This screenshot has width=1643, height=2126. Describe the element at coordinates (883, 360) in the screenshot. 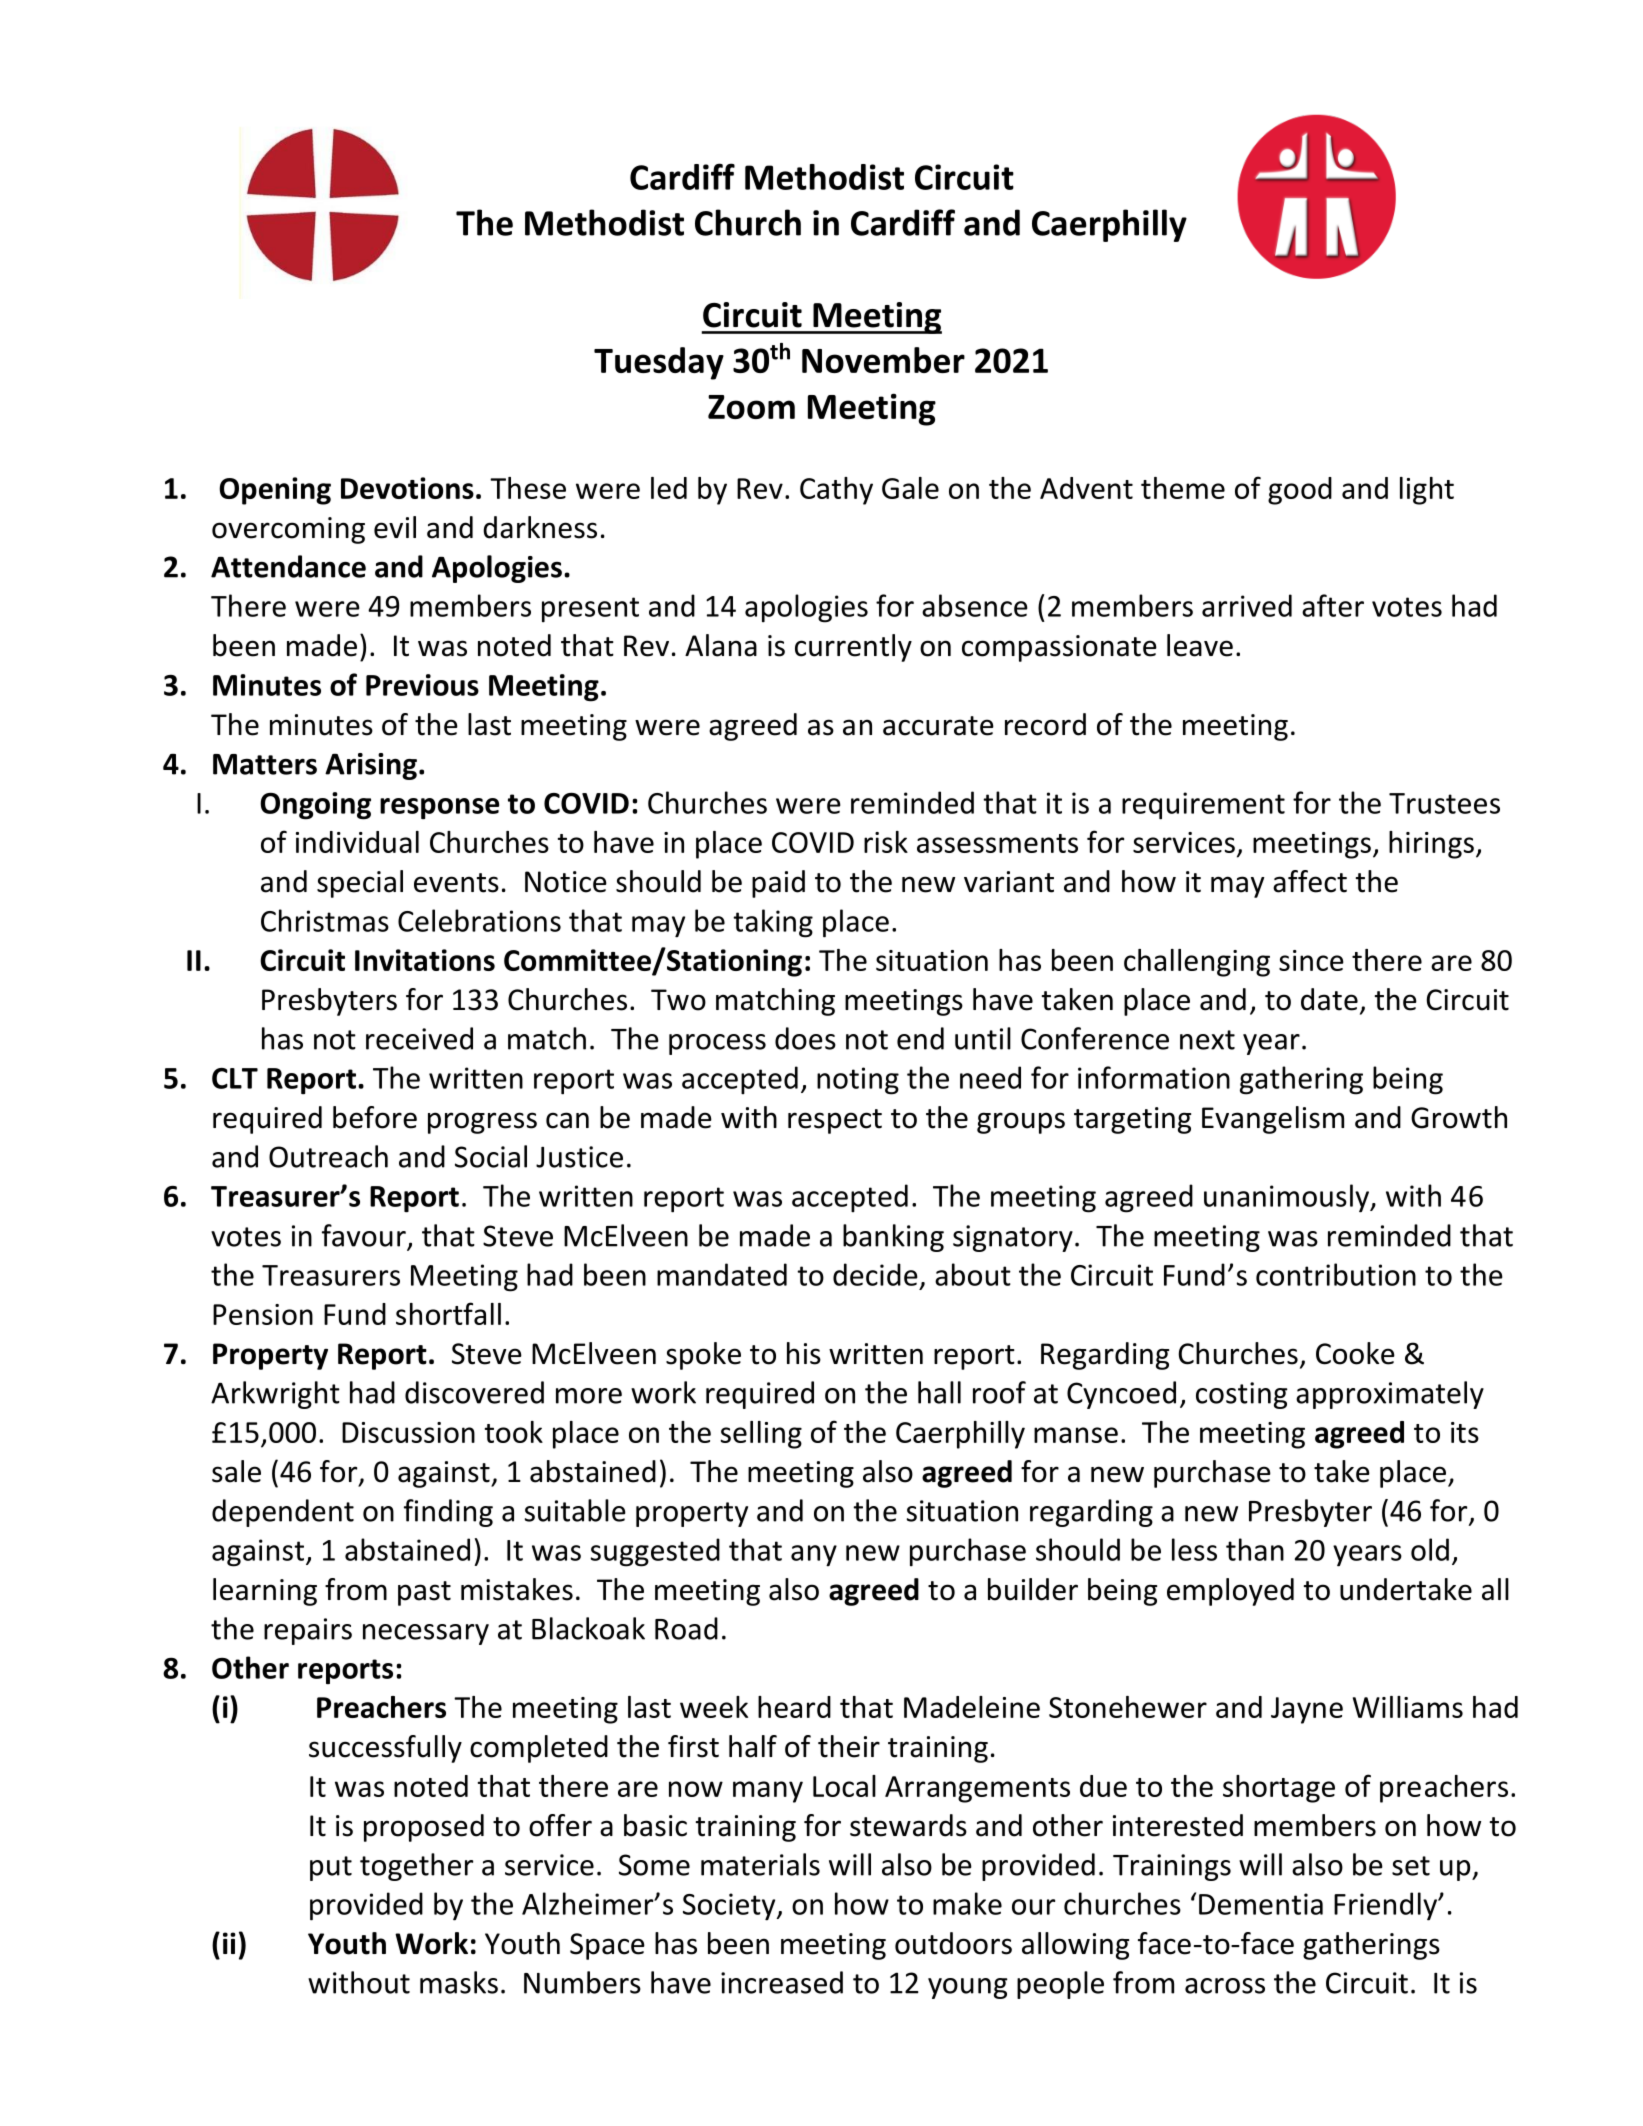

I see `November` at that location.
